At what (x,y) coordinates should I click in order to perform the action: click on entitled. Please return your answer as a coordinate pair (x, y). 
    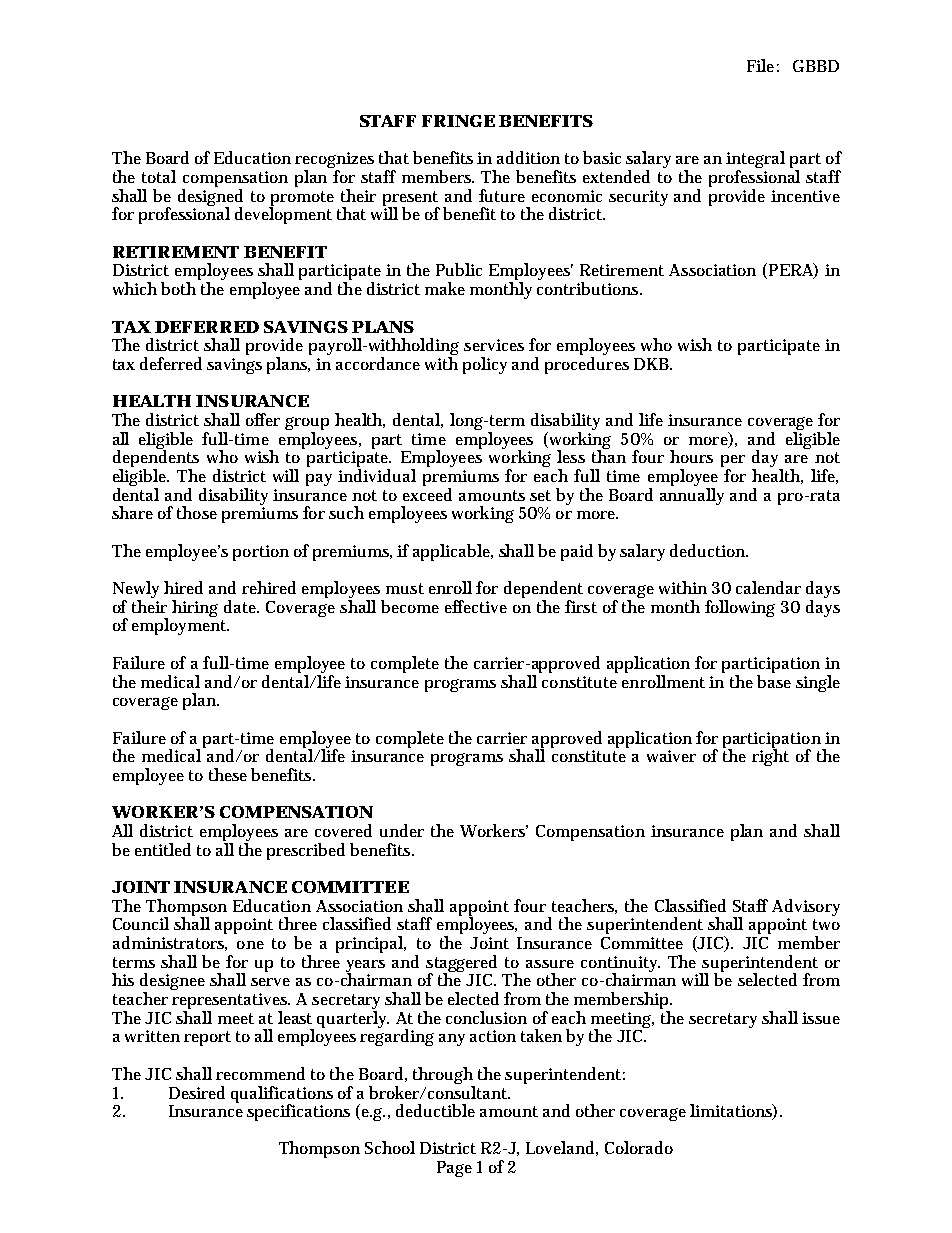
    Looking at the image, I should click on (163, 849).
